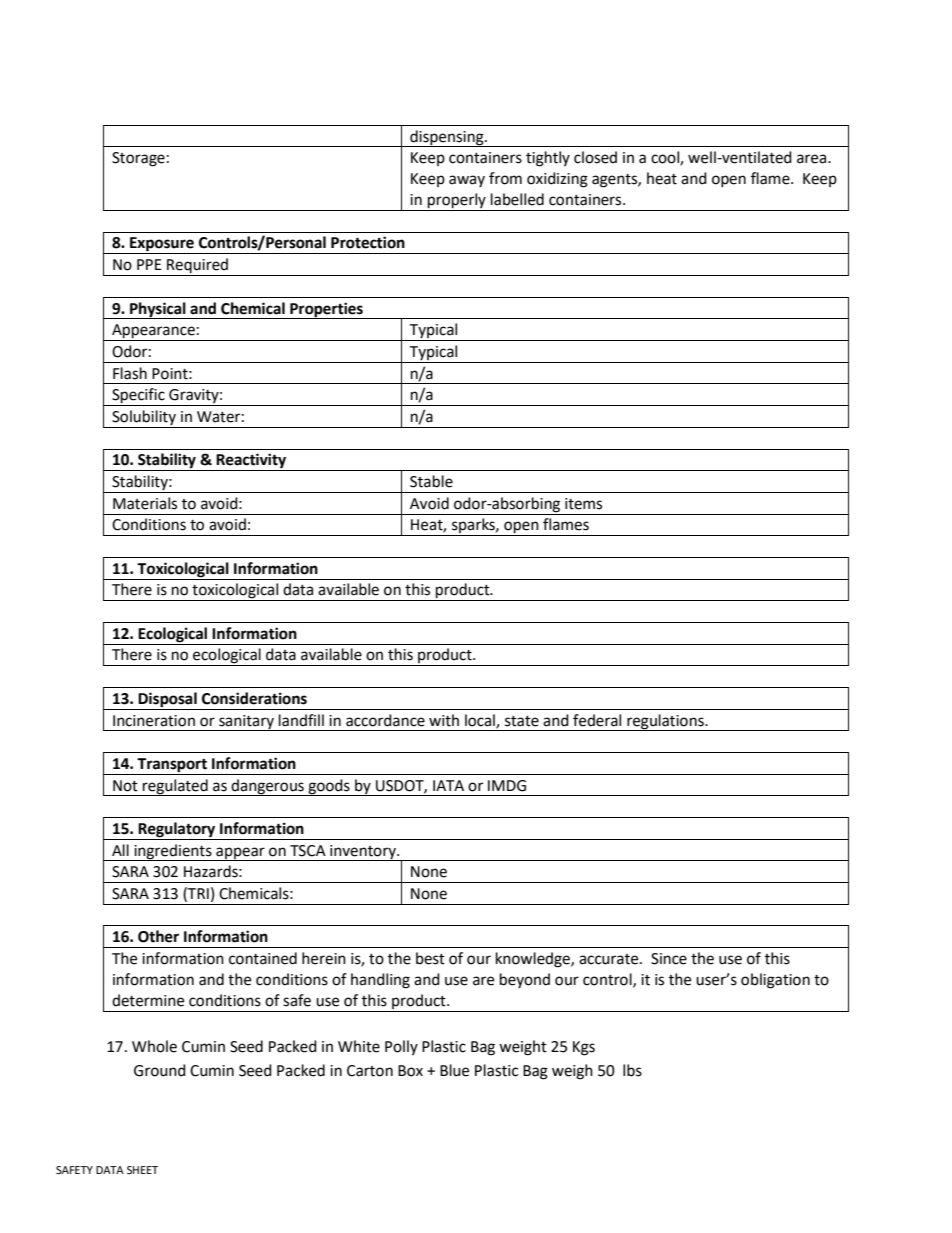  I want to click on Solubility, so click(144, 419).
